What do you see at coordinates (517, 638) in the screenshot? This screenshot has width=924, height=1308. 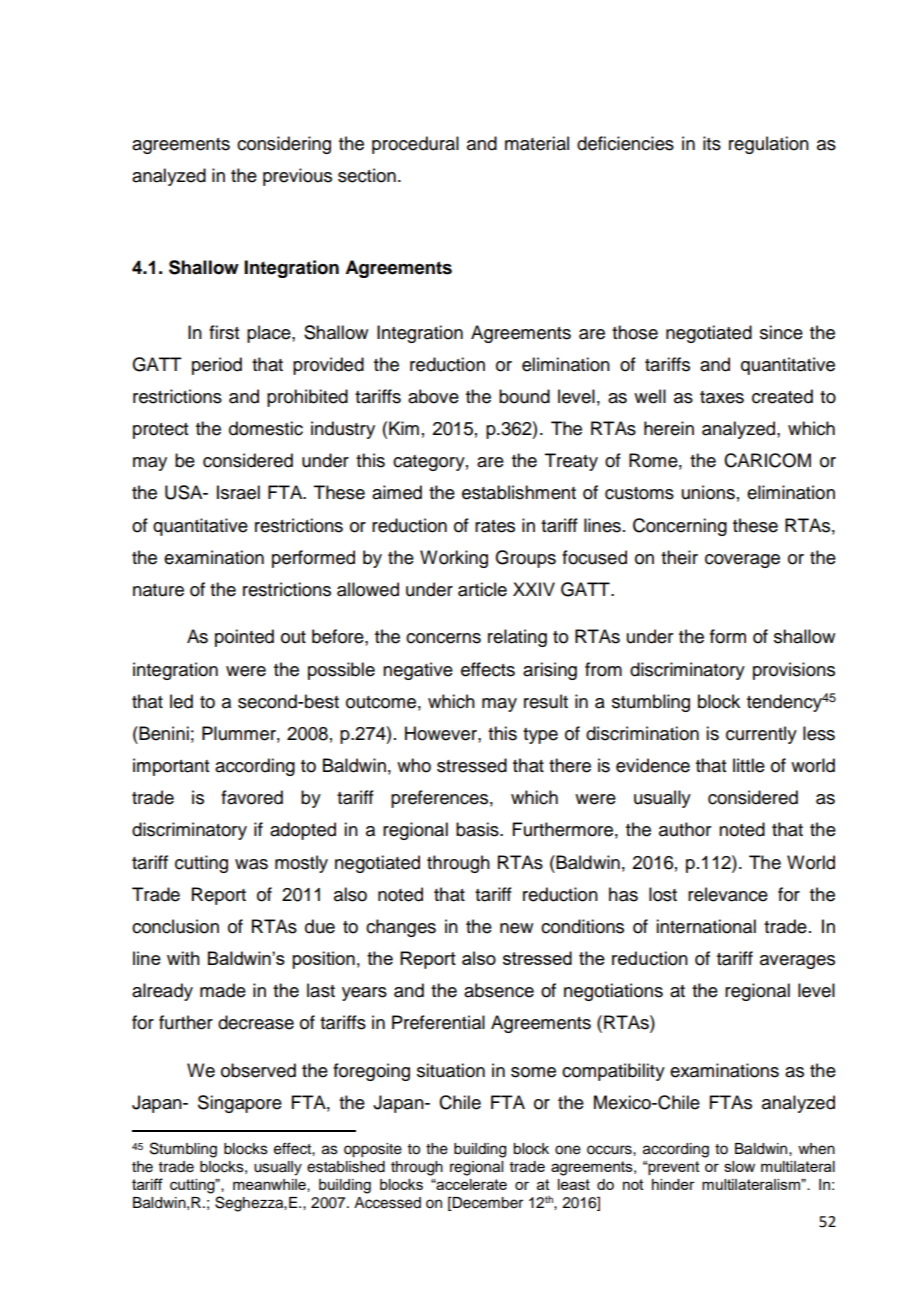 I see `relating` at bounding box center [517, 638].
